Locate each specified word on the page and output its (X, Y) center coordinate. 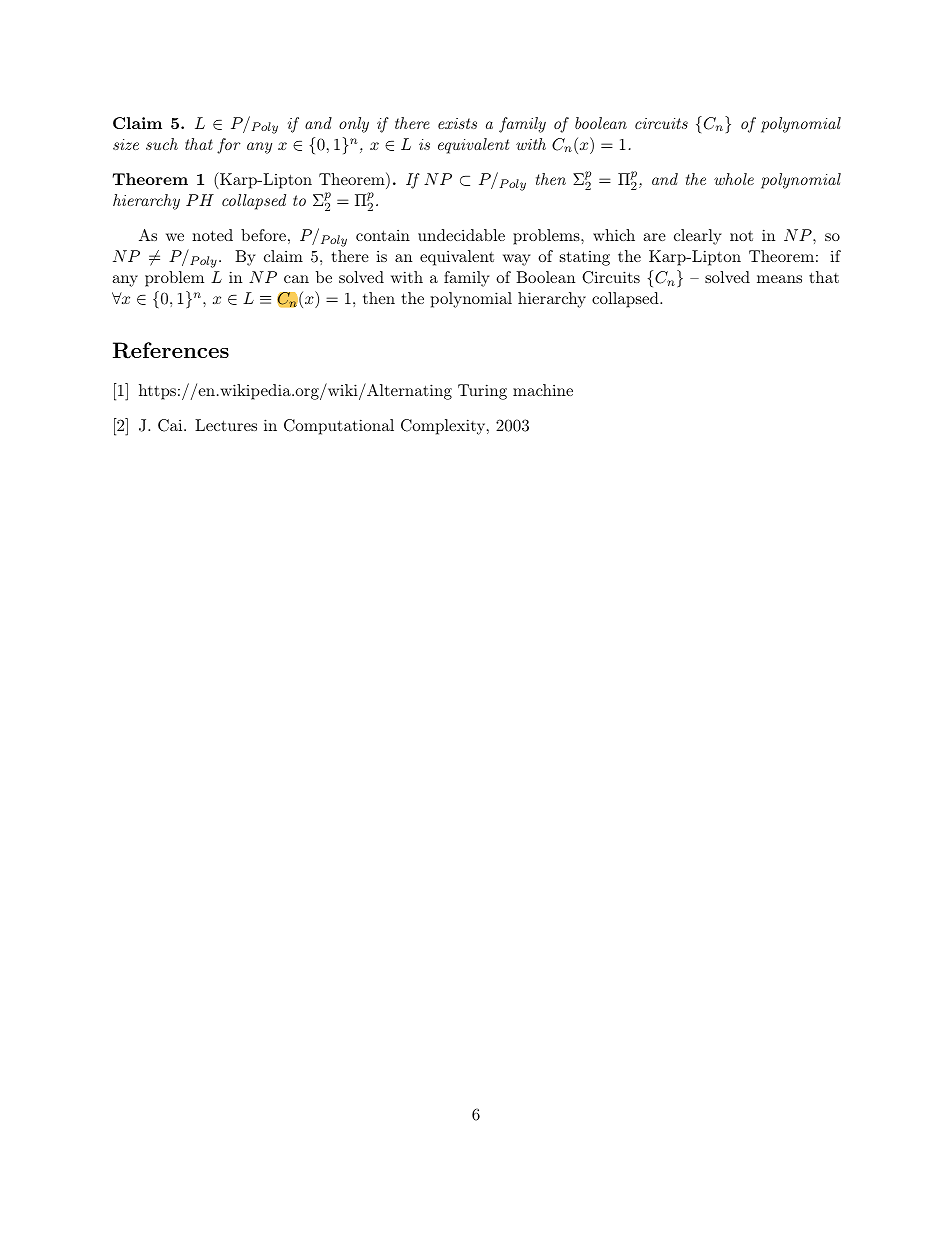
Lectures (226, 425)
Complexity (443, 427)
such (162, 144)
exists (457, 123)
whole (734, 179)
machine (543, 390)
